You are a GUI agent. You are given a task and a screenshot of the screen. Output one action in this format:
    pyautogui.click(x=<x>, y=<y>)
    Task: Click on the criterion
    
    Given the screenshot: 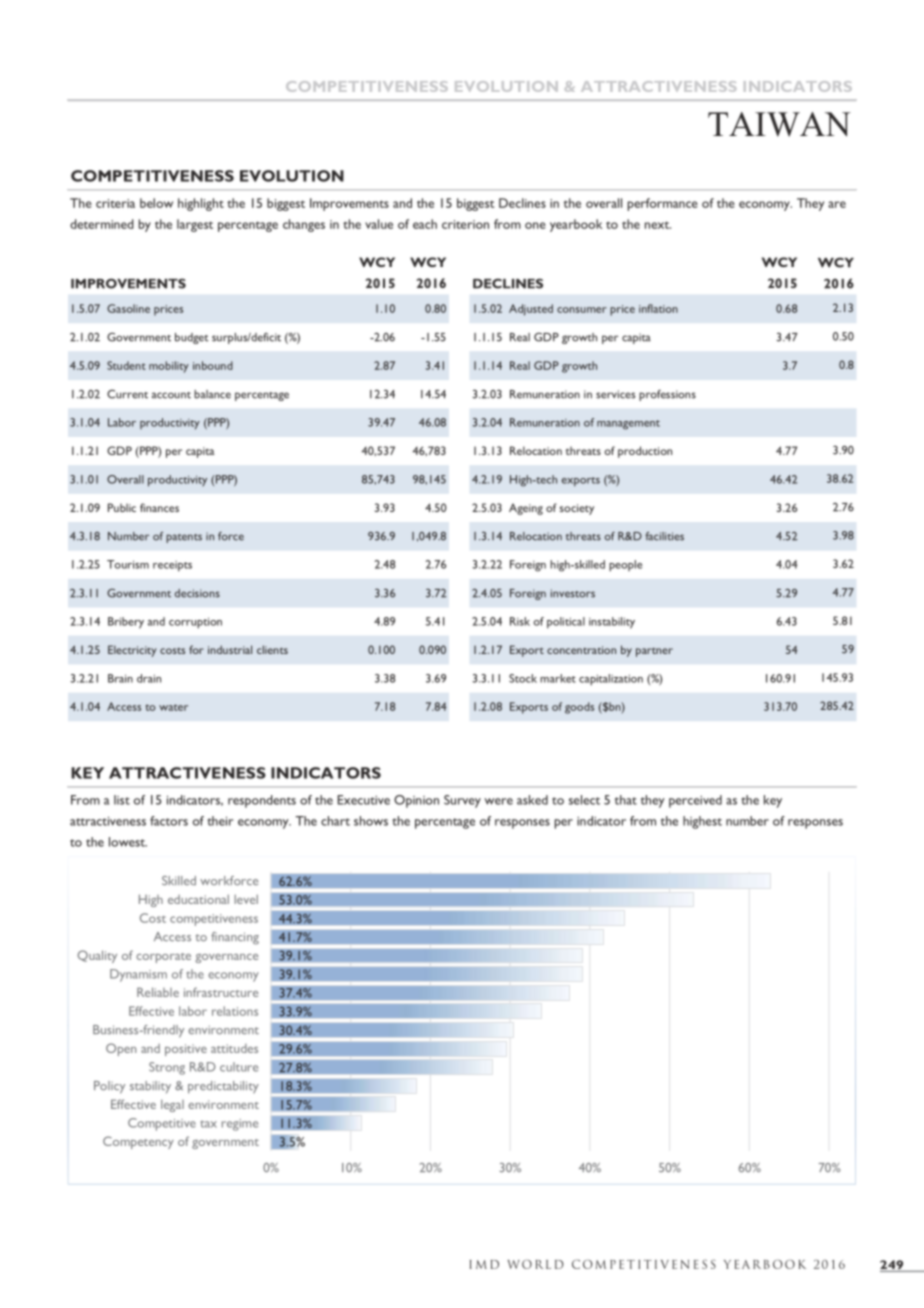 What is the action you would take?
    pyautogui.click(x=465, y=224)
